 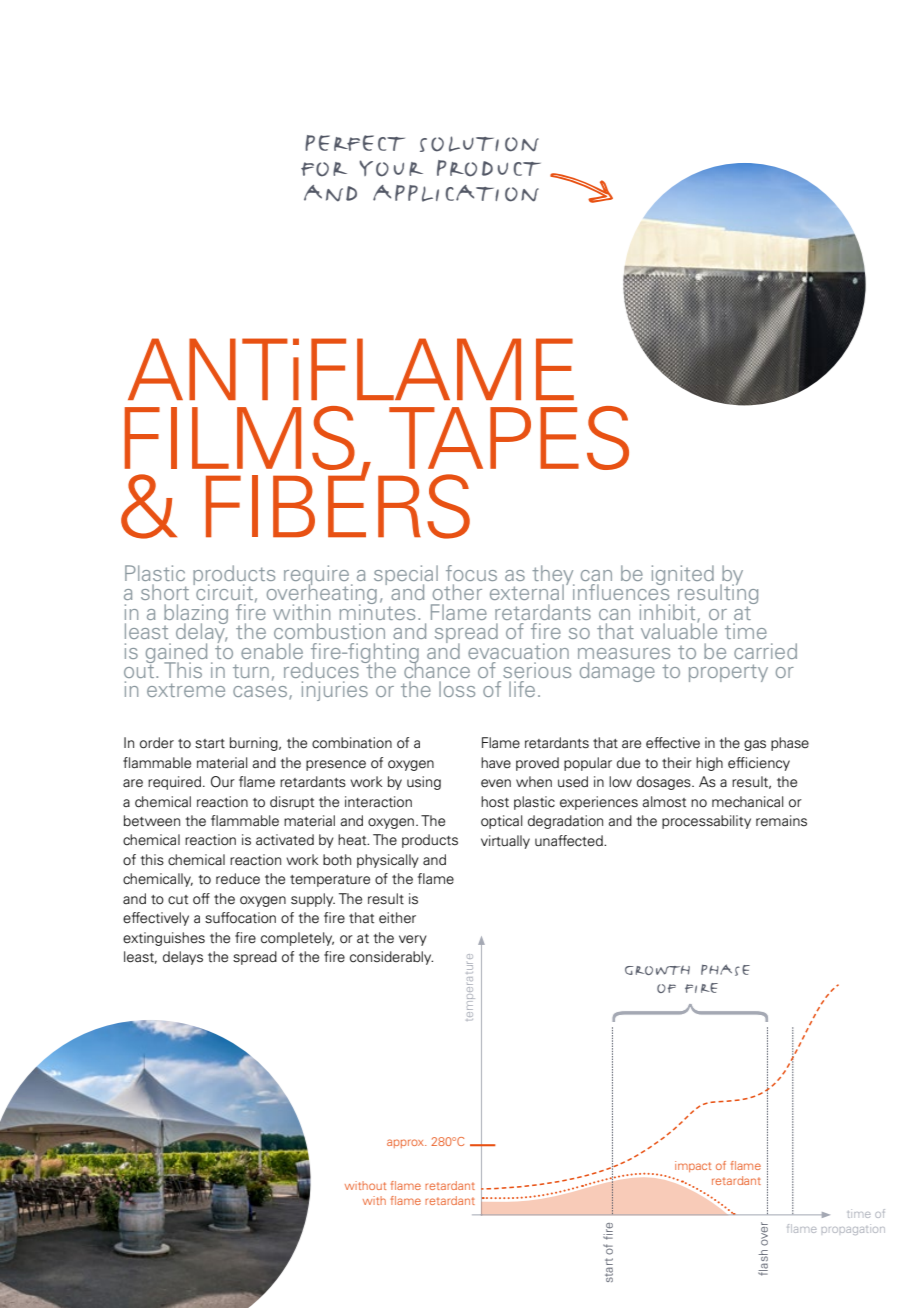 I want to click on virtually, so click(x=505, y=842).
